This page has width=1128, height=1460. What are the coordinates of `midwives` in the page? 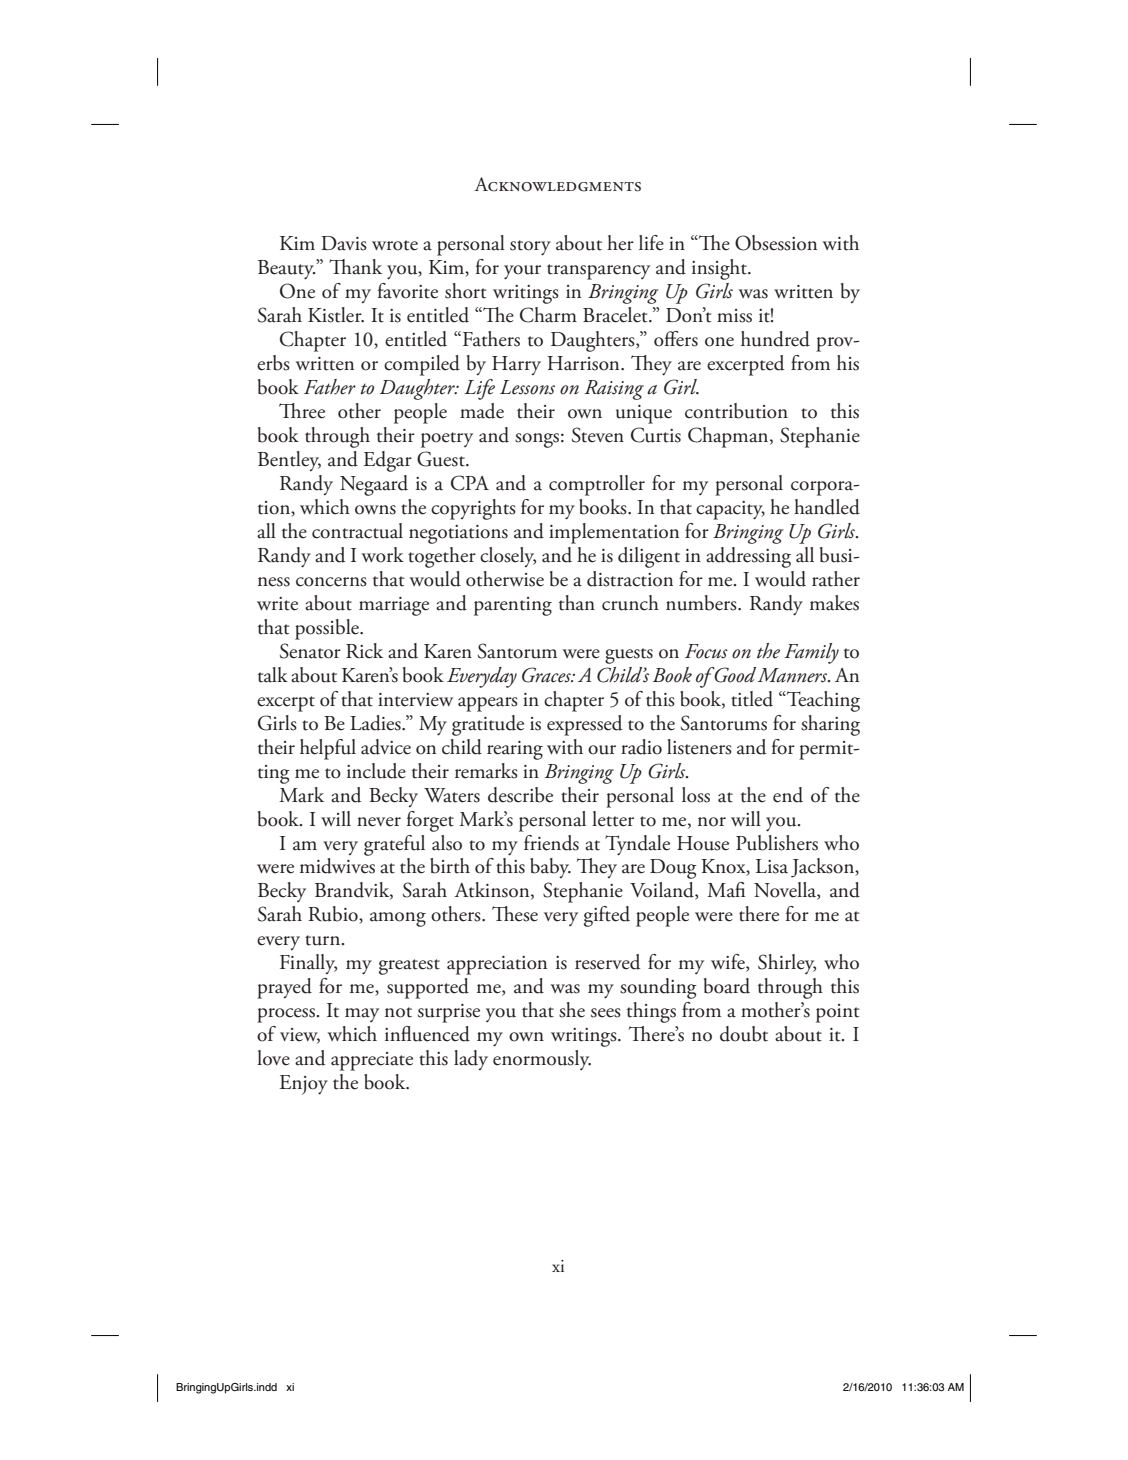 It's located at (337, 866).
